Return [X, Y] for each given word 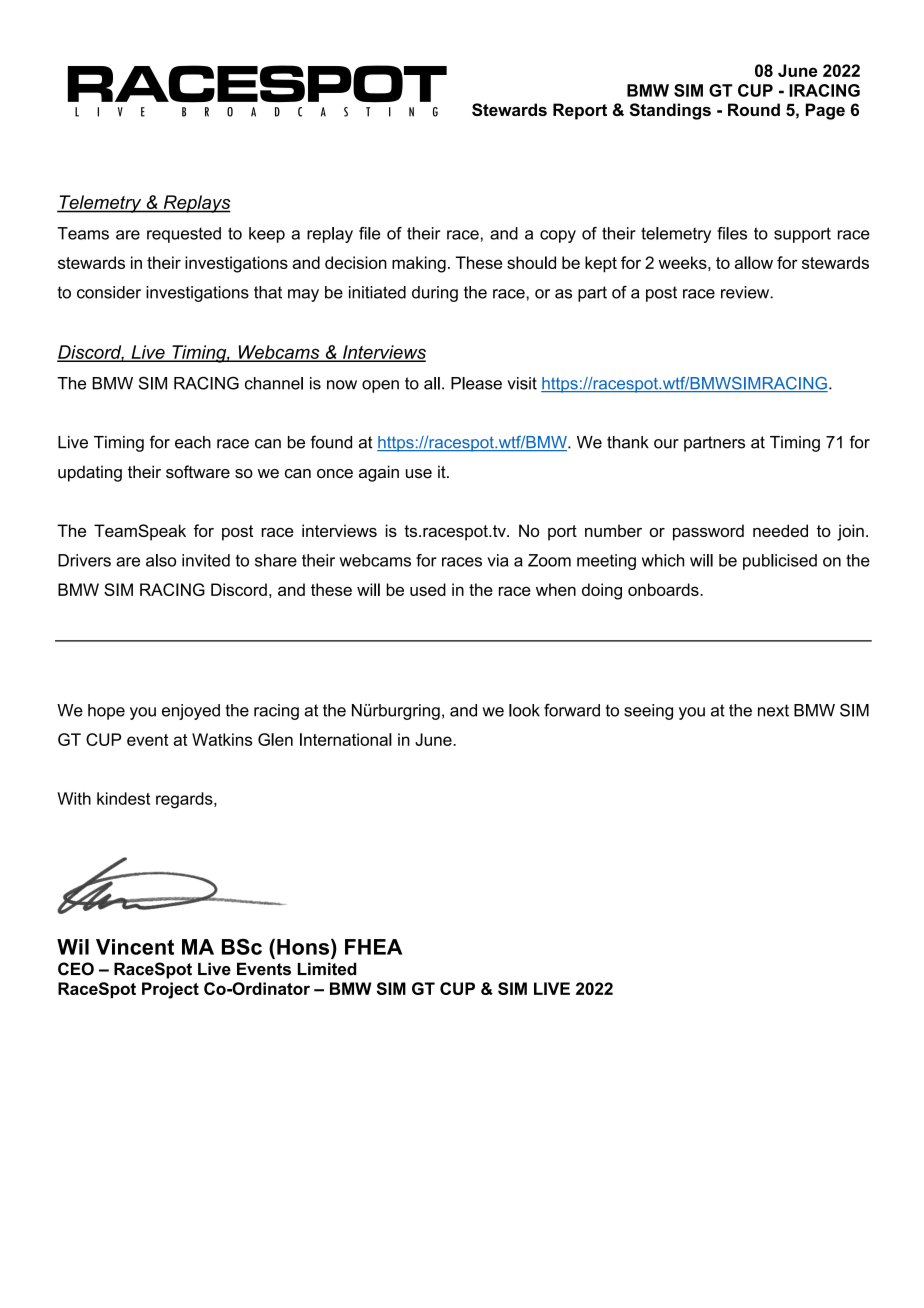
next [773, 710]
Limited [327, 969]
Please [476, 383]
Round [754, 109]
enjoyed [191, 712]
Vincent [135, 947]
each [193, 442]
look [524, 710]
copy [558, 236]
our [666, 444]
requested [184, 235]
